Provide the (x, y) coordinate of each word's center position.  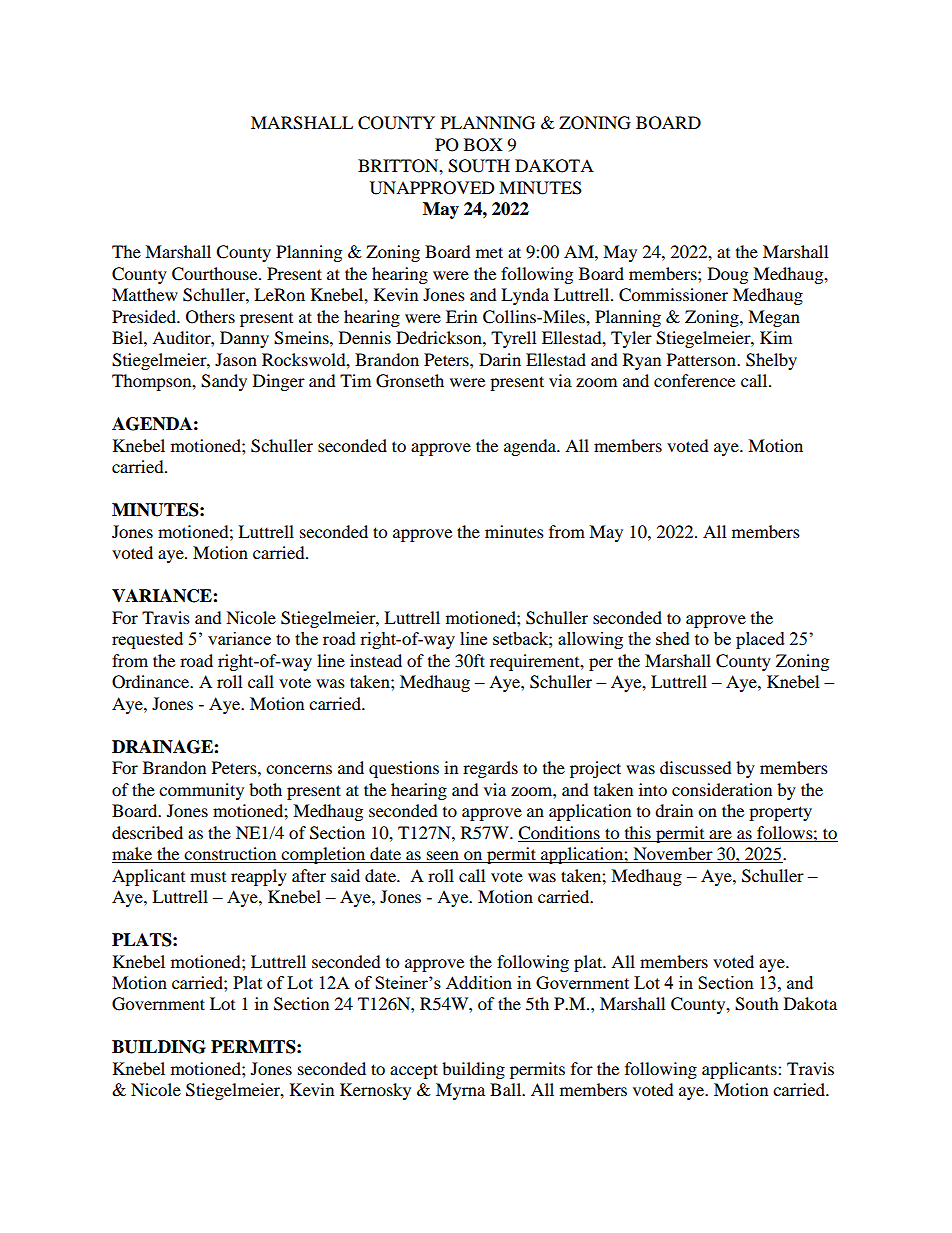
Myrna (460, 1091)
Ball (507, 1089)
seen (443, 857)
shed (673, 638)
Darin (500, 359)
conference (694, 380)
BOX (483, 145)
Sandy (224, 382)
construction (230, 855)
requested (147, 640)
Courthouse (216, 274)
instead (376, 660)
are (720, 834)
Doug (728, 275)
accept (414, 1071)
